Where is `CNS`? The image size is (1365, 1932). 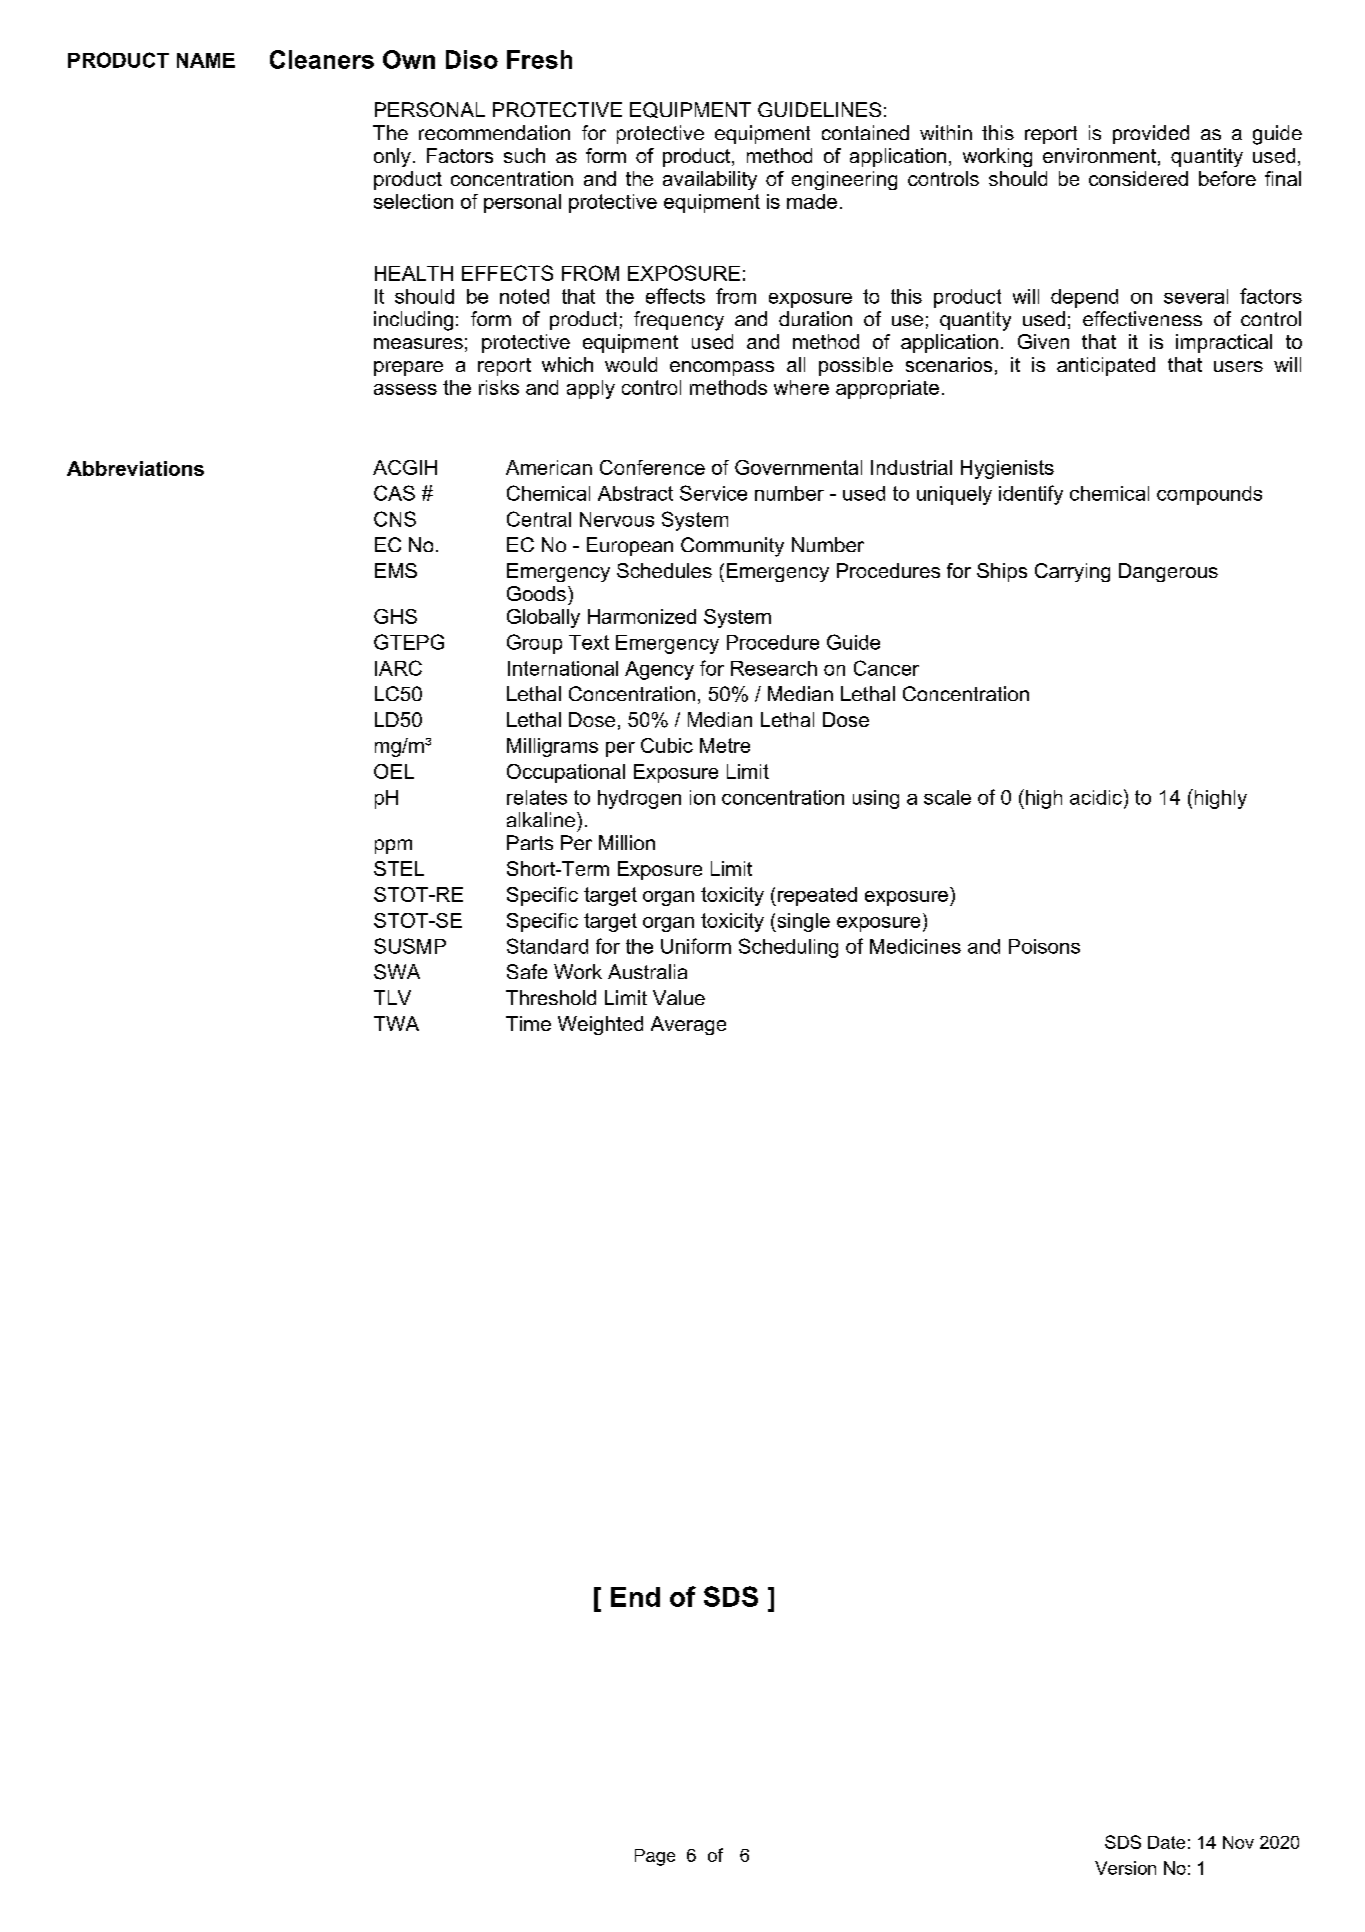
CNS is located at coordinates (395, 519).
